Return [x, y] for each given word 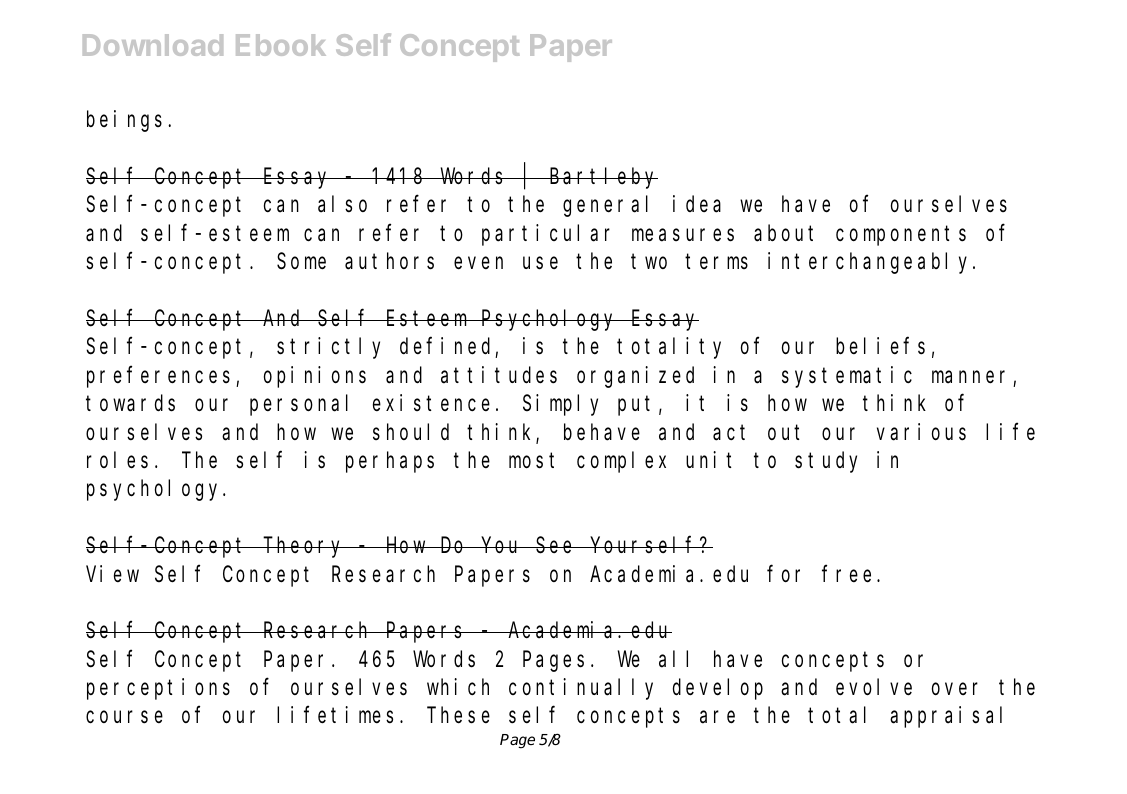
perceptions [158, 689]
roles [117, 460]
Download [153, 45]
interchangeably [871, 263]
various [921, 432]
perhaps [390, 462]
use [540, 263]
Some [301, 262]
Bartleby [603, 178]
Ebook [281, 45]
